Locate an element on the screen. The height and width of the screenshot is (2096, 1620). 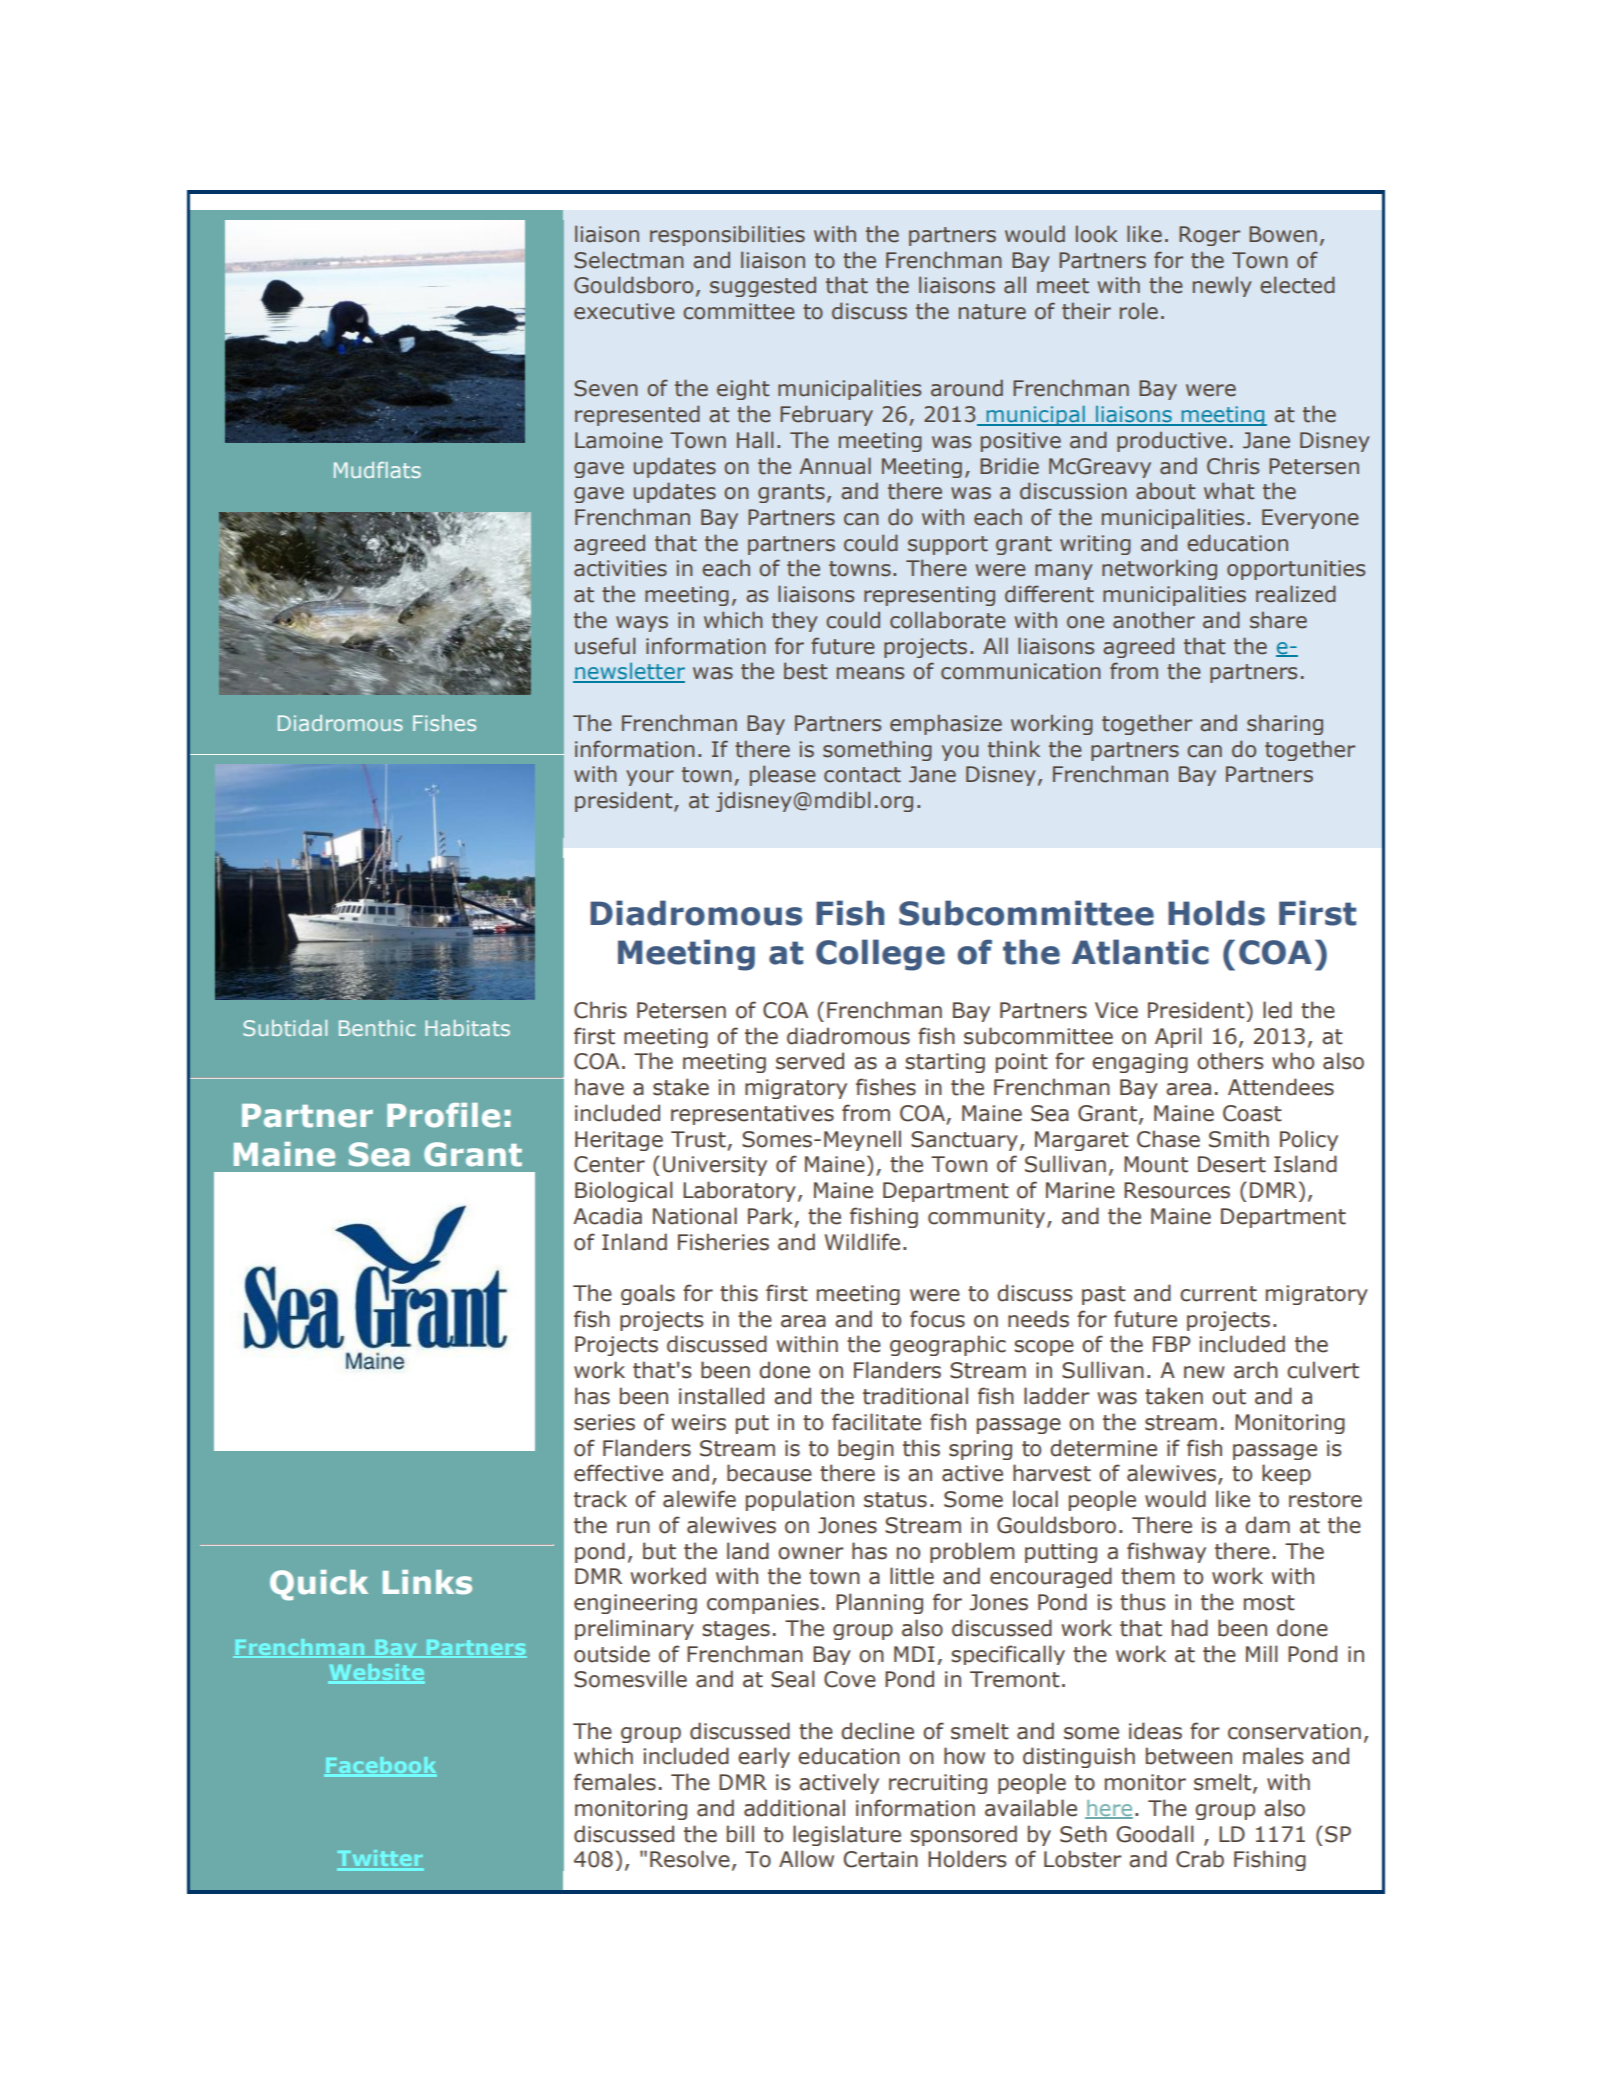
current is located at coordinates (1218, 1294).
